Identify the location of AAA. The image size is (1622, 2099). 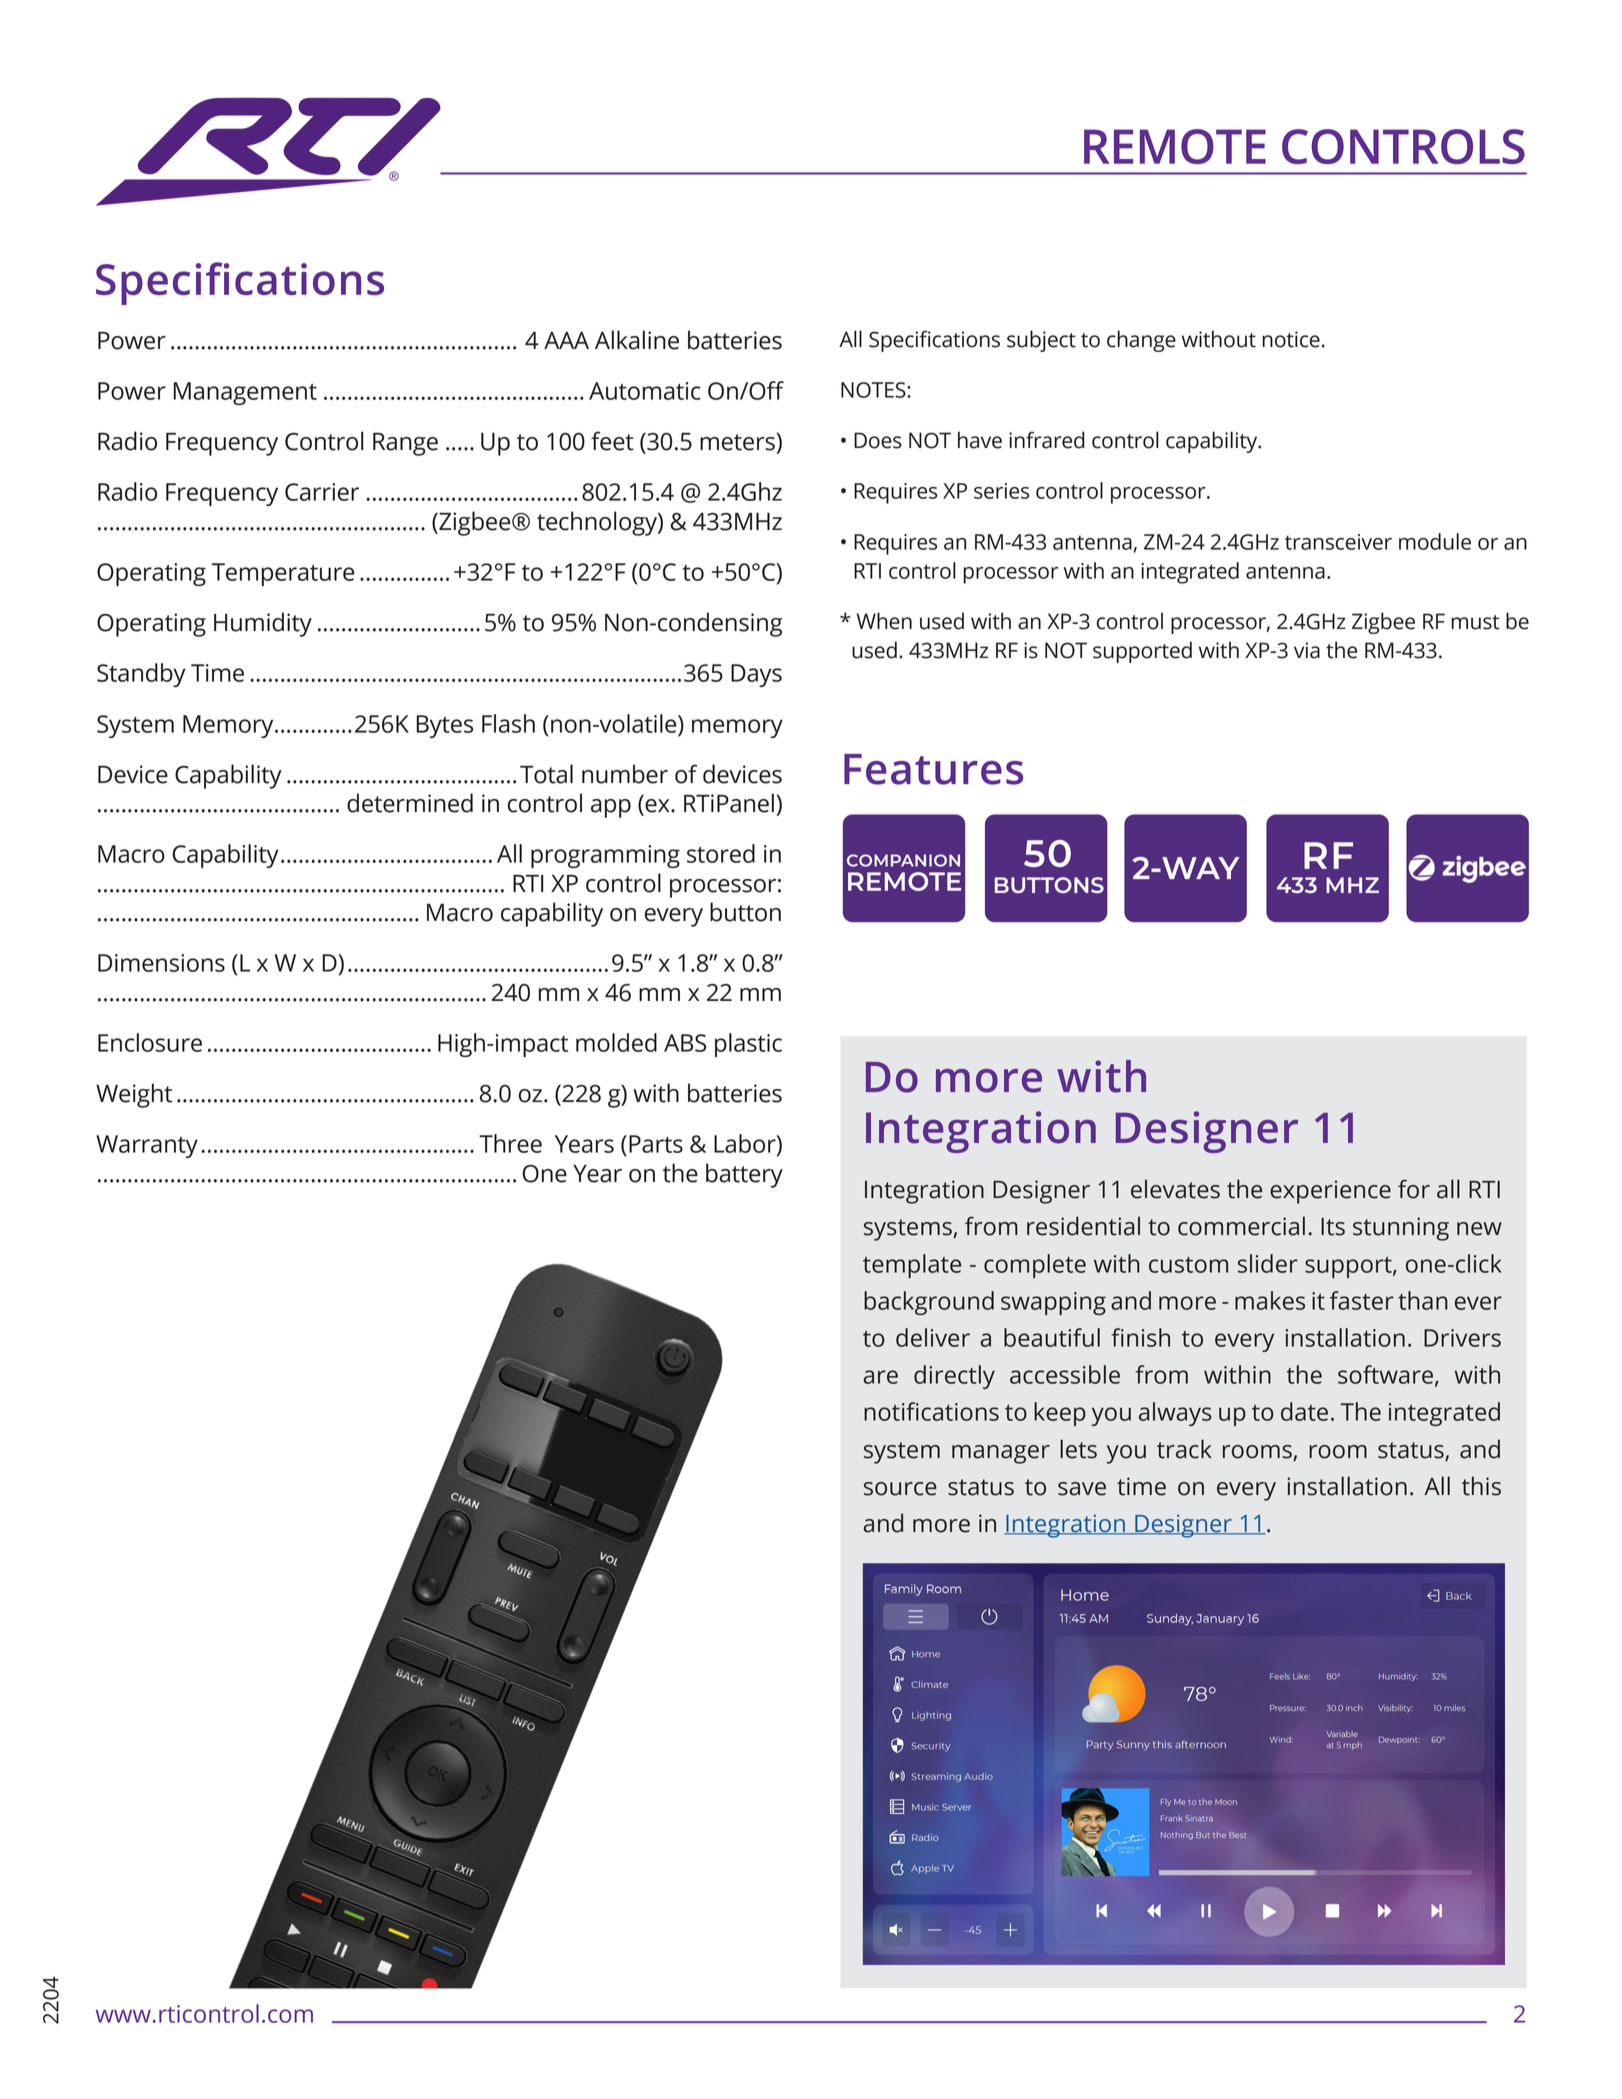
(566, 340).
